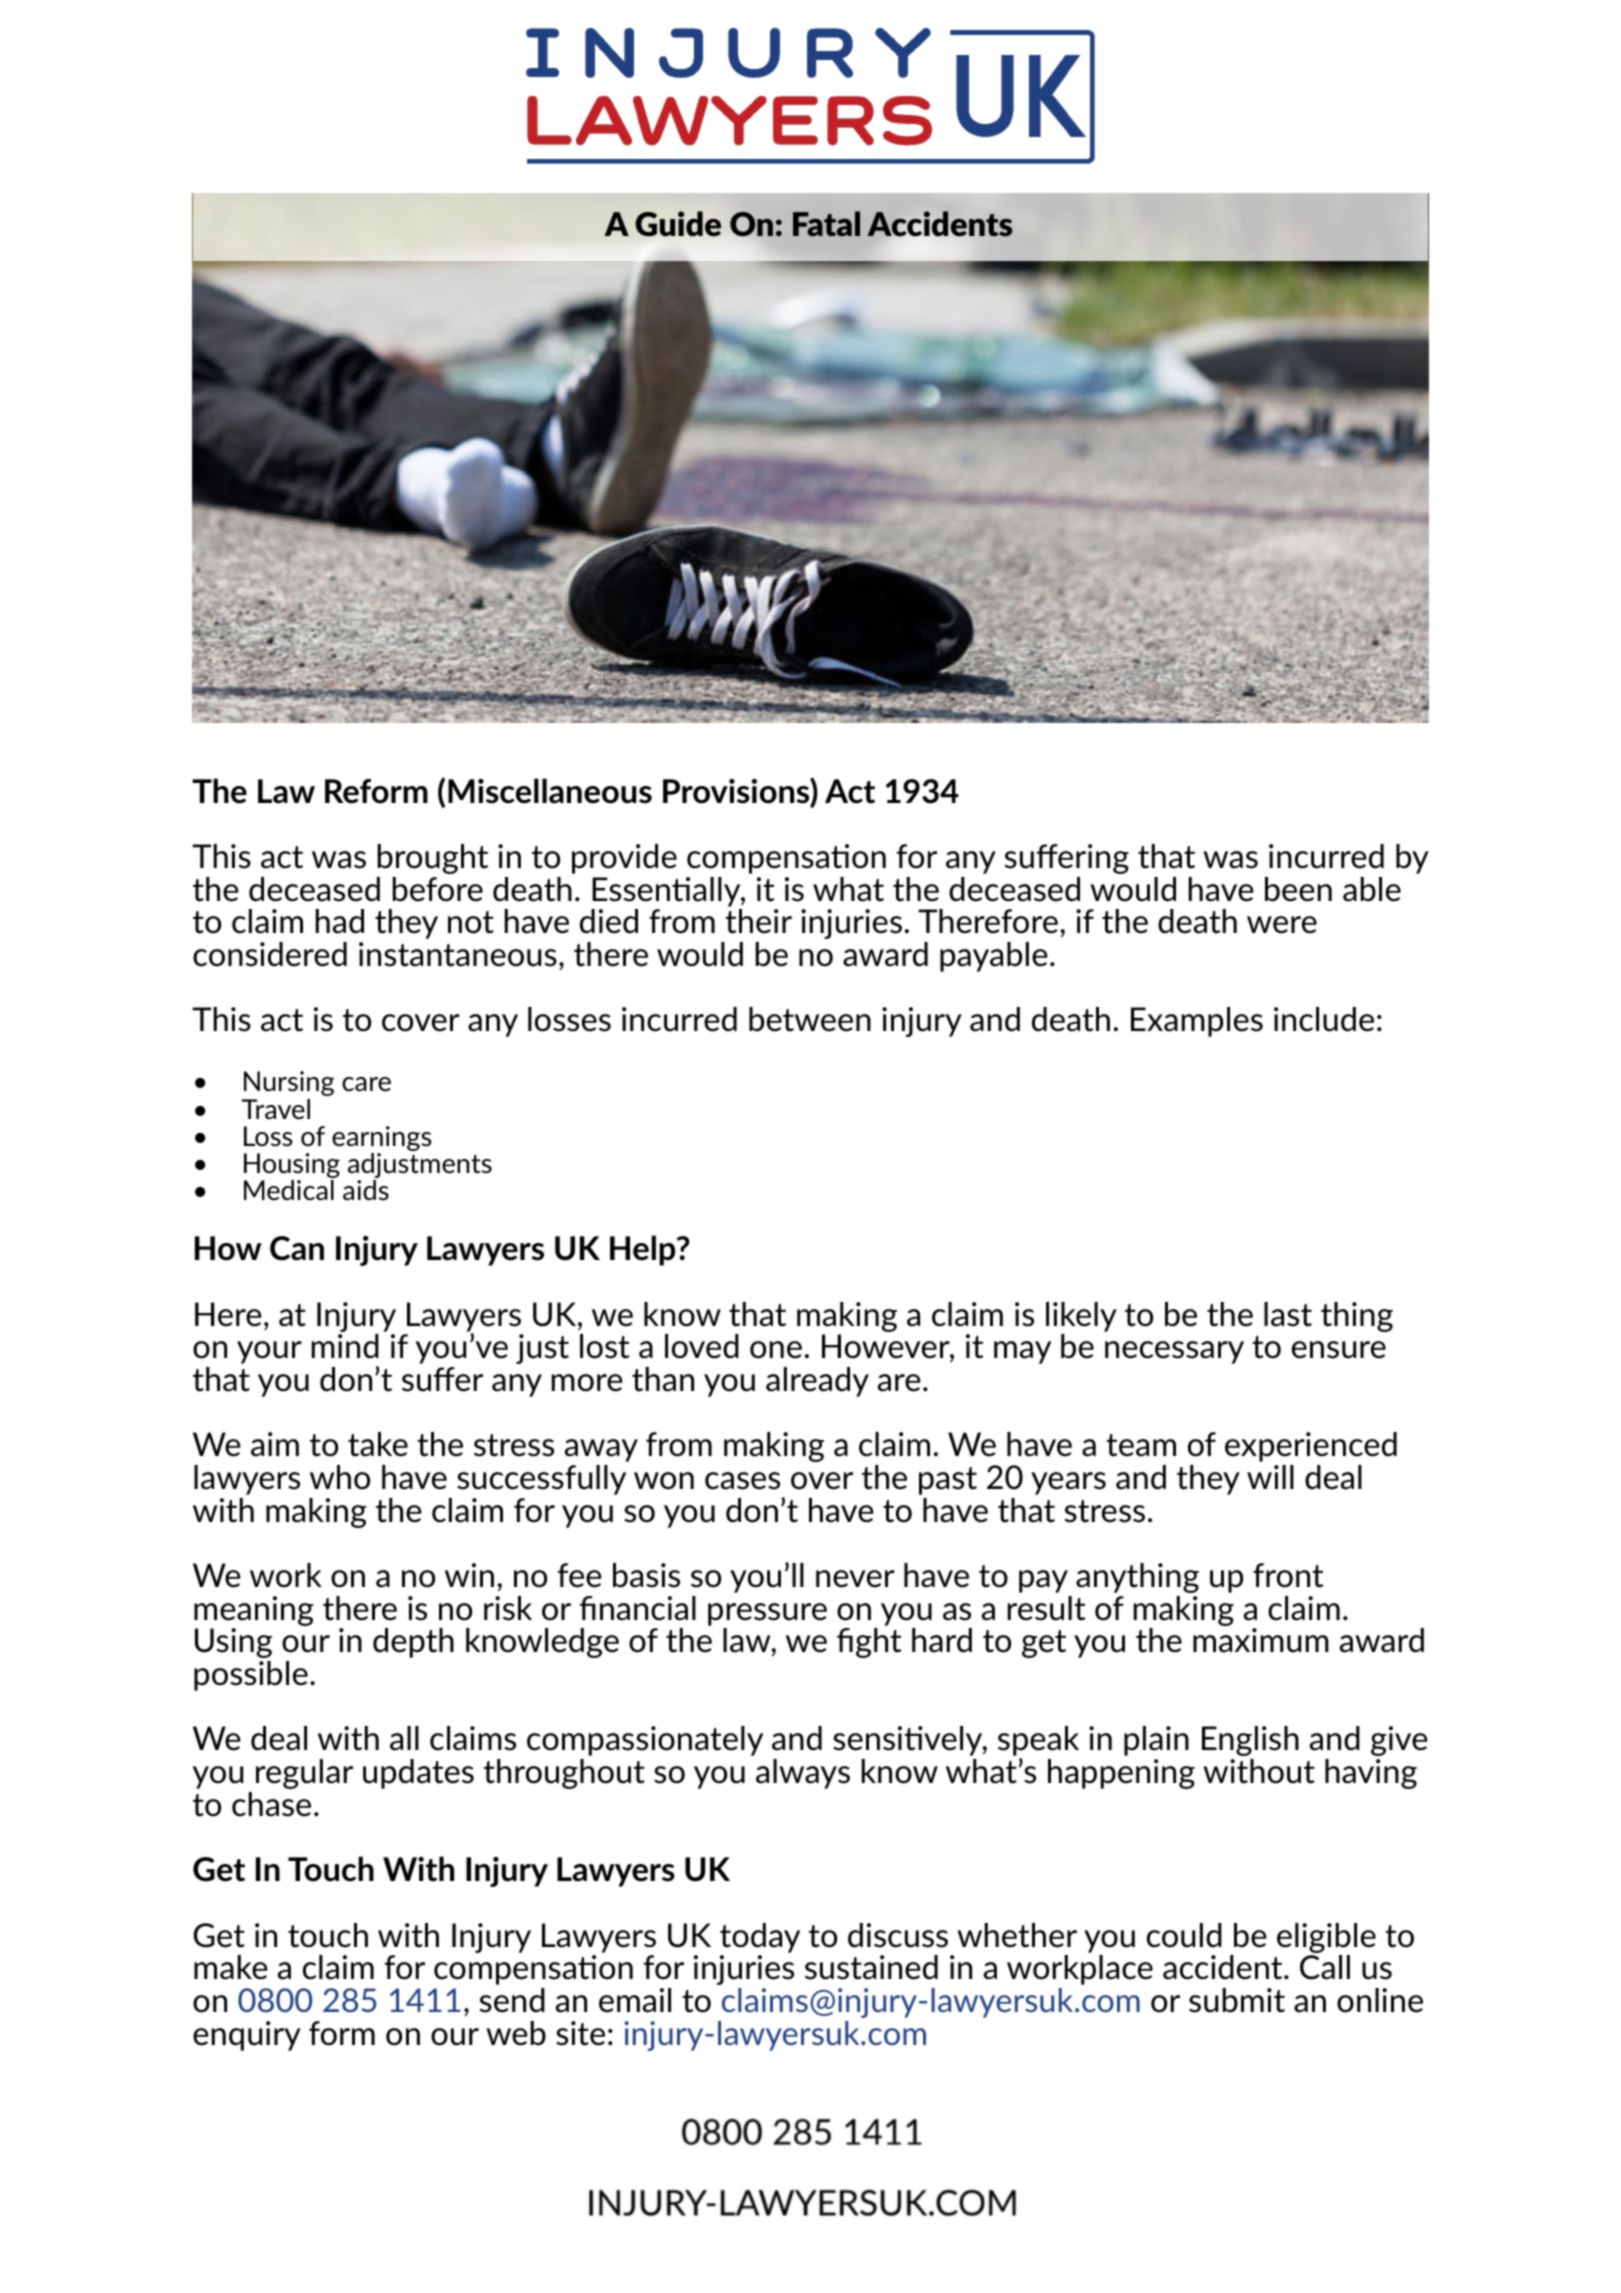 This image has width=1621, height=2293. What do you see at coordinates (826, 224) in the image?
I see `Fatal` at bounding box center [826, 224].
